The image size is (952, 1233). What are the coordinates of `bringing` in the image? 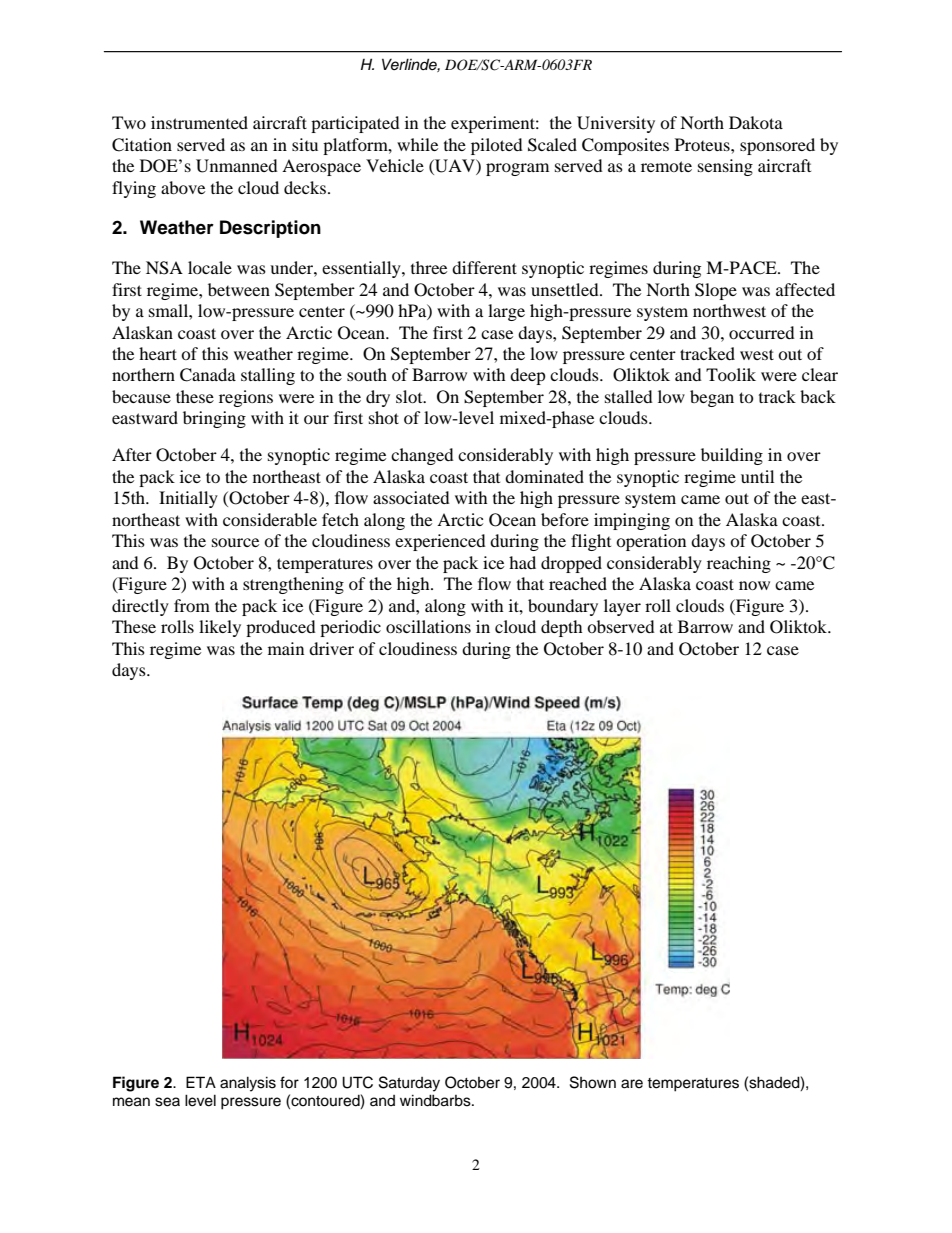 It's located at (214, 419).
